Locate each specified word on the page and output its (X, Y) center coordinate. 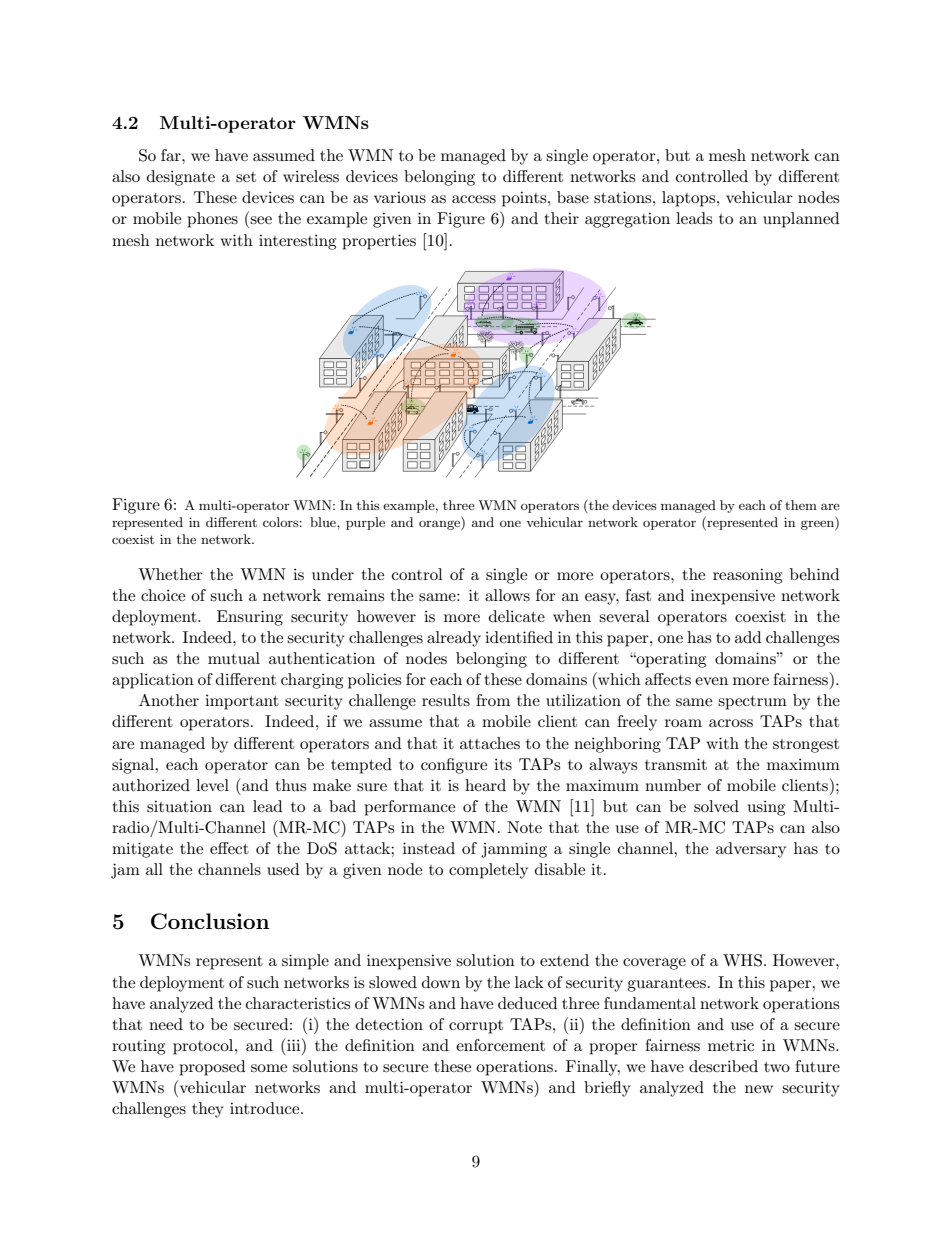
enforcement (500, 1045)
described (723, 1066)
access (474, 199)
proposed (212, 1068)
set (246, 177)
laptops (690, 199)
